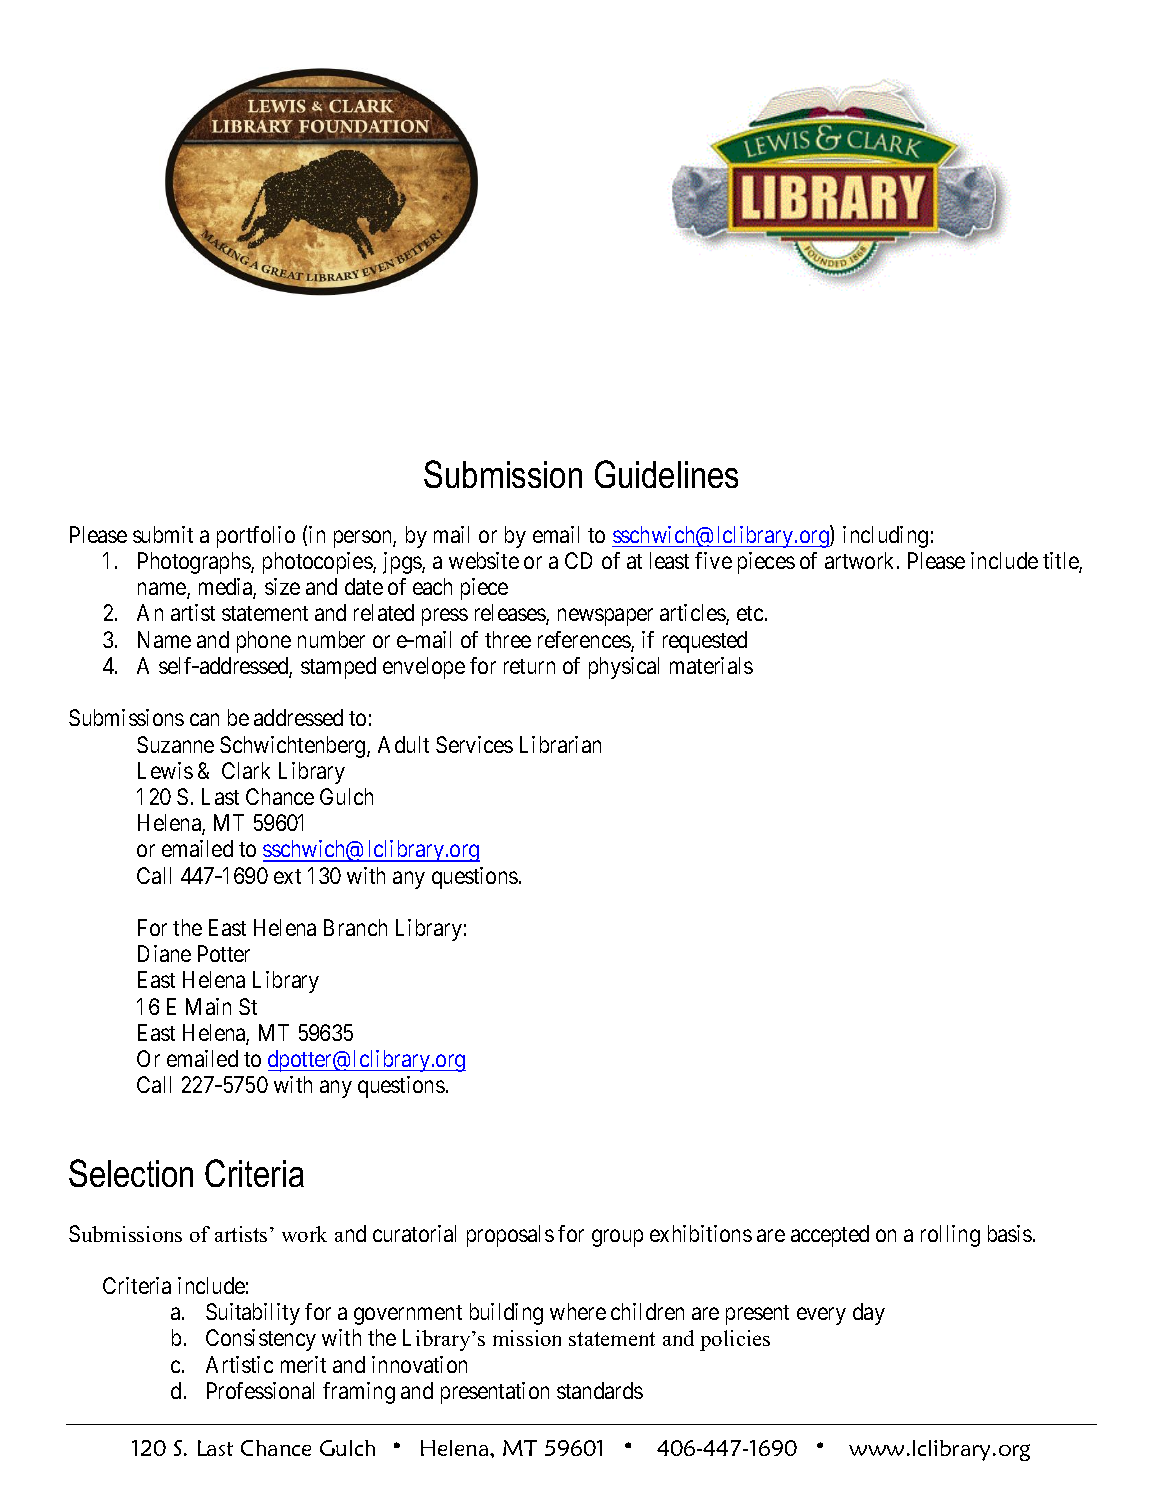 This image has height=1504, width=1162. I want to click on rolling, so click(950, 1236).
